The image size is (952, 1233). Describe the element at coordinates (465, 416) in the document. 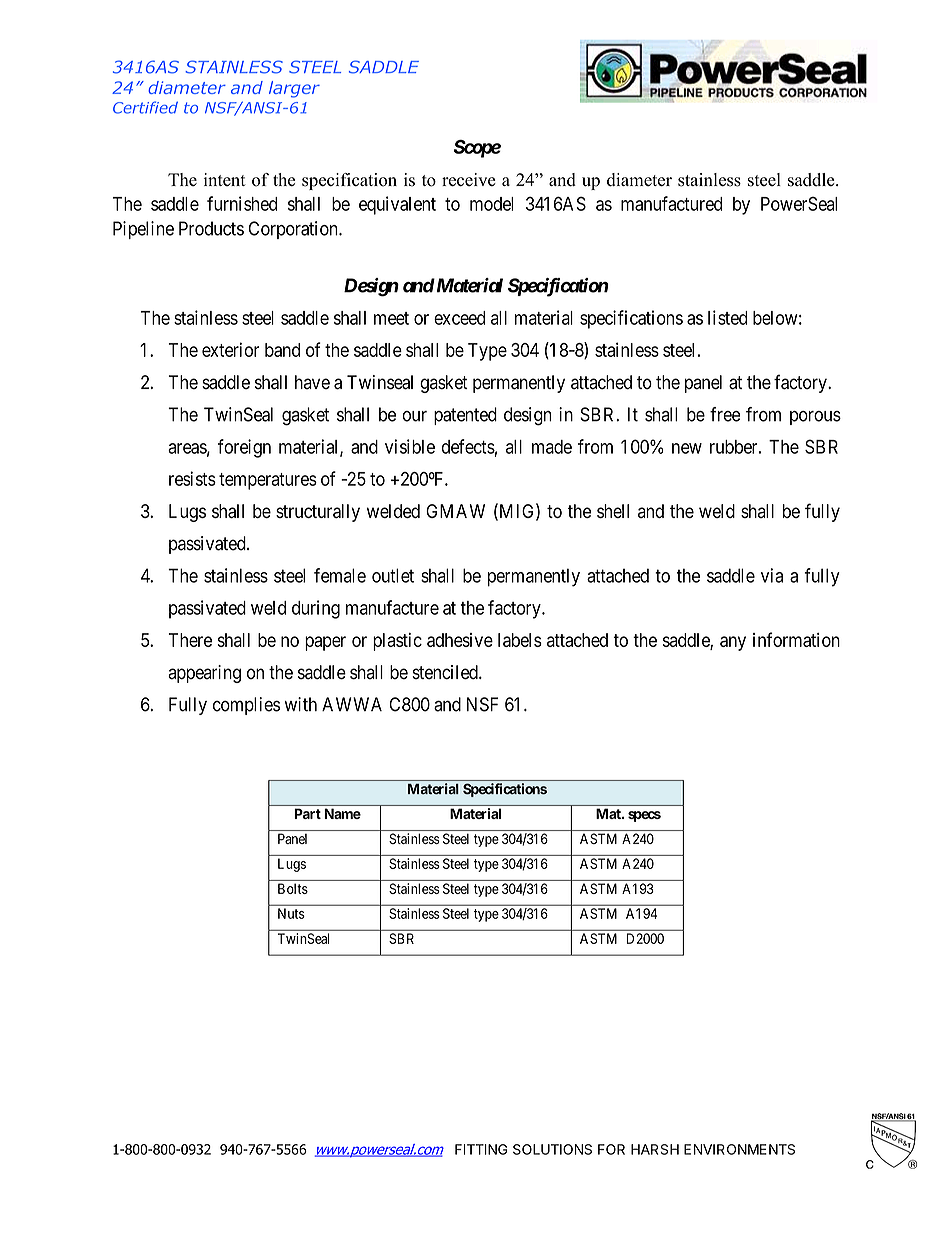

I see `patented` at that location.
